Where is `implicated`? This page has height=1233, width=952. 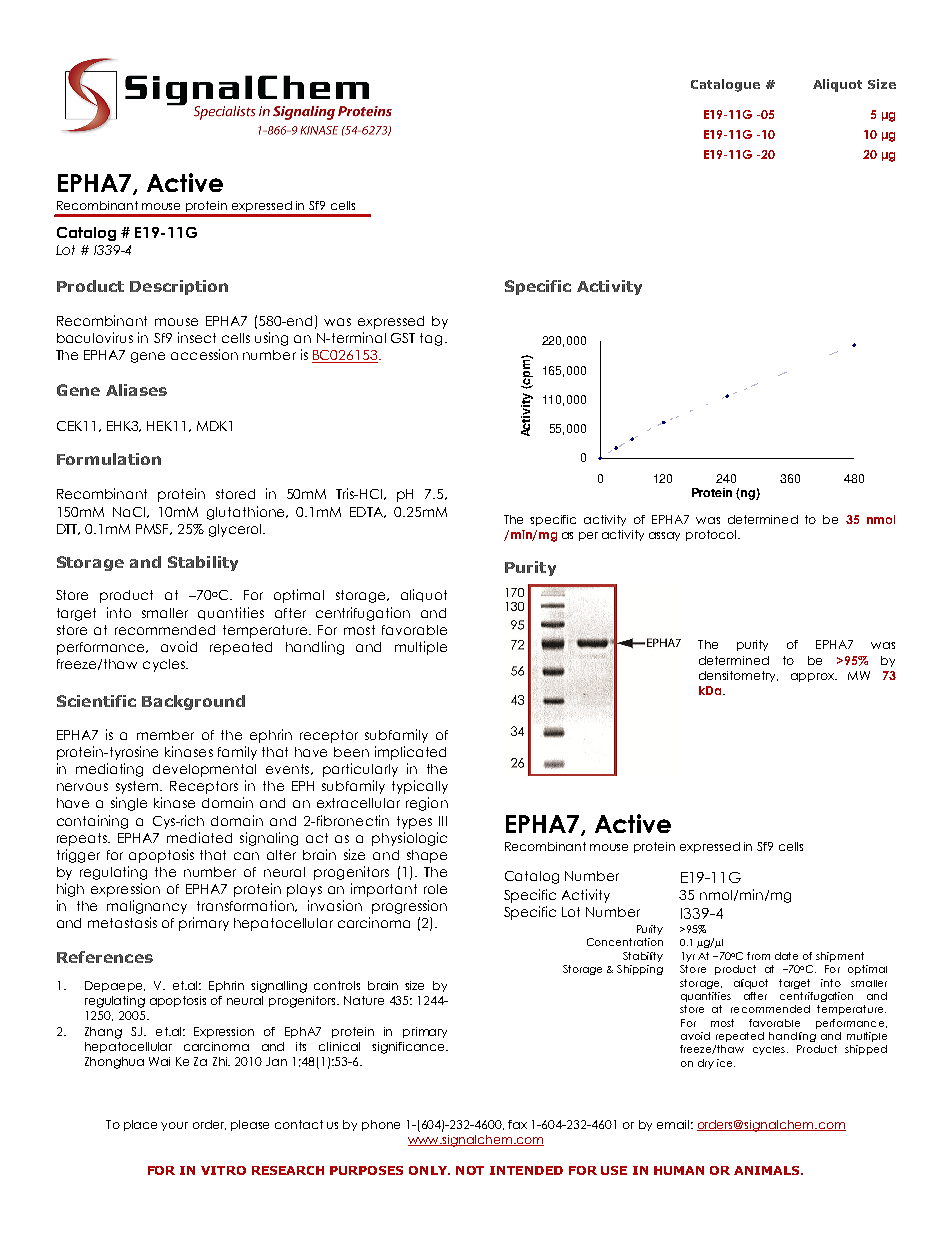 implicated is located at coordinates (410, 753).
